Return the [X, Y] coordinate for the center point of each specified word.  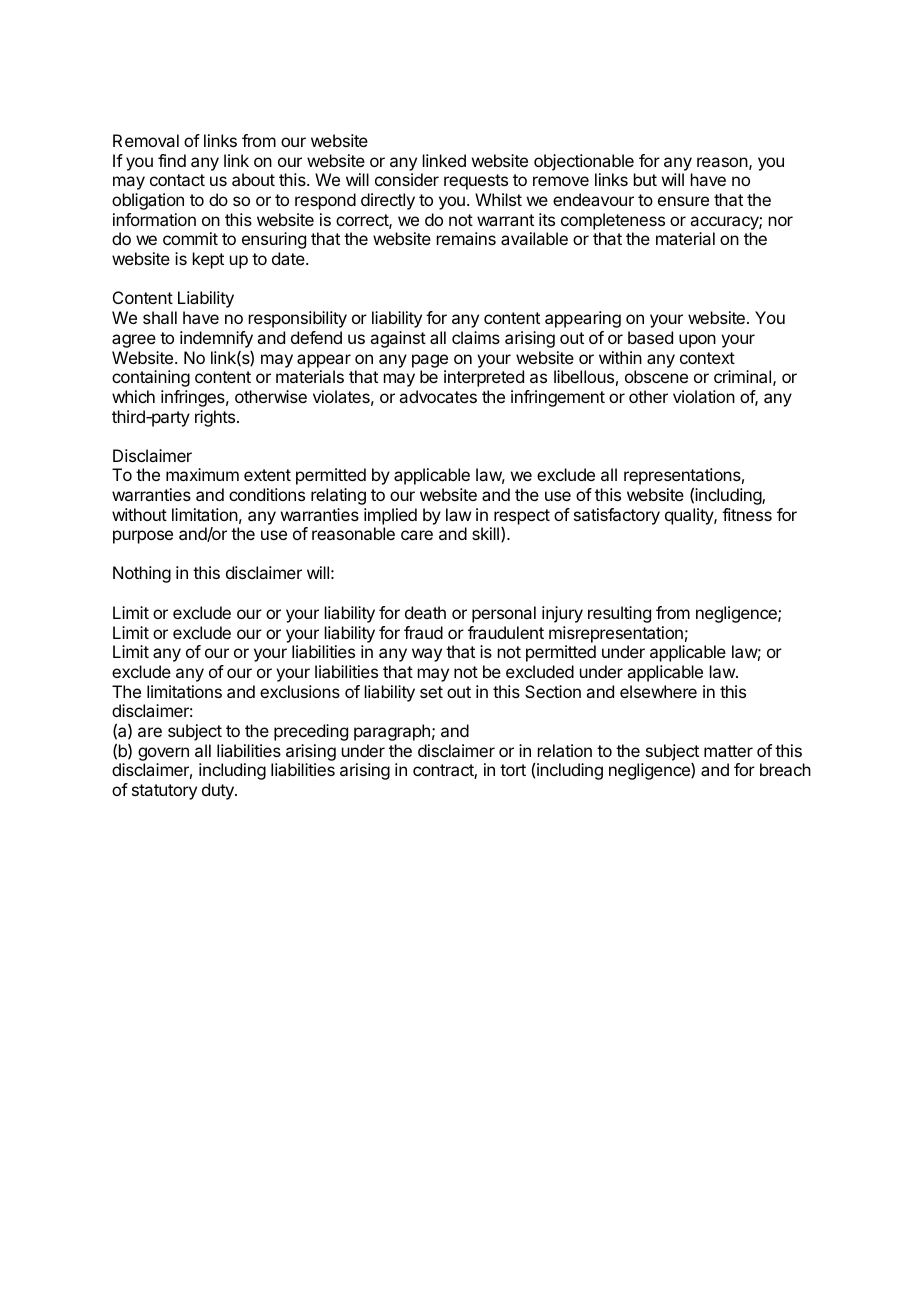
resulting [619, 614]
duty [219, 791]
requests [476, 182]
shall [160, 317]
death [425, 612]
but [645, 179]
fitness [747, 514]
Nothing [142, 574]
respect [522, 517]
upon [697, 341]
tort [513, 770]
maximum [202, 474]
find [172, 160]
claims [476, 337]
